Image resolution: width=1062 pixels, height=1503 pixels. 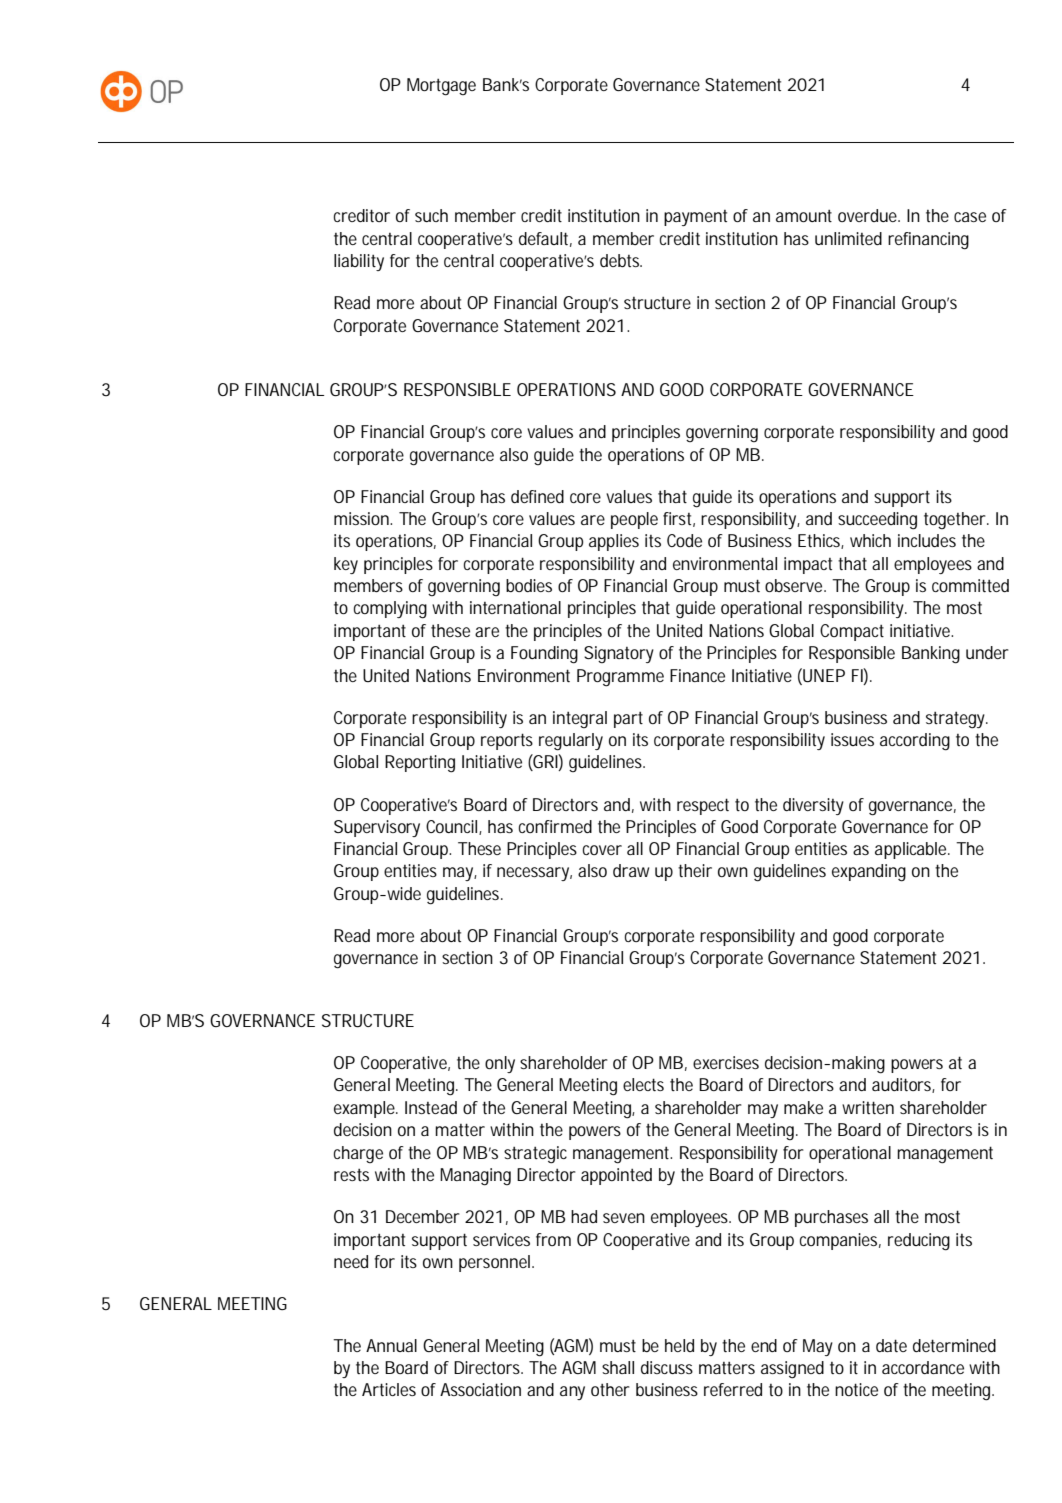 I want to click on according, so click(x=915, y=742).
